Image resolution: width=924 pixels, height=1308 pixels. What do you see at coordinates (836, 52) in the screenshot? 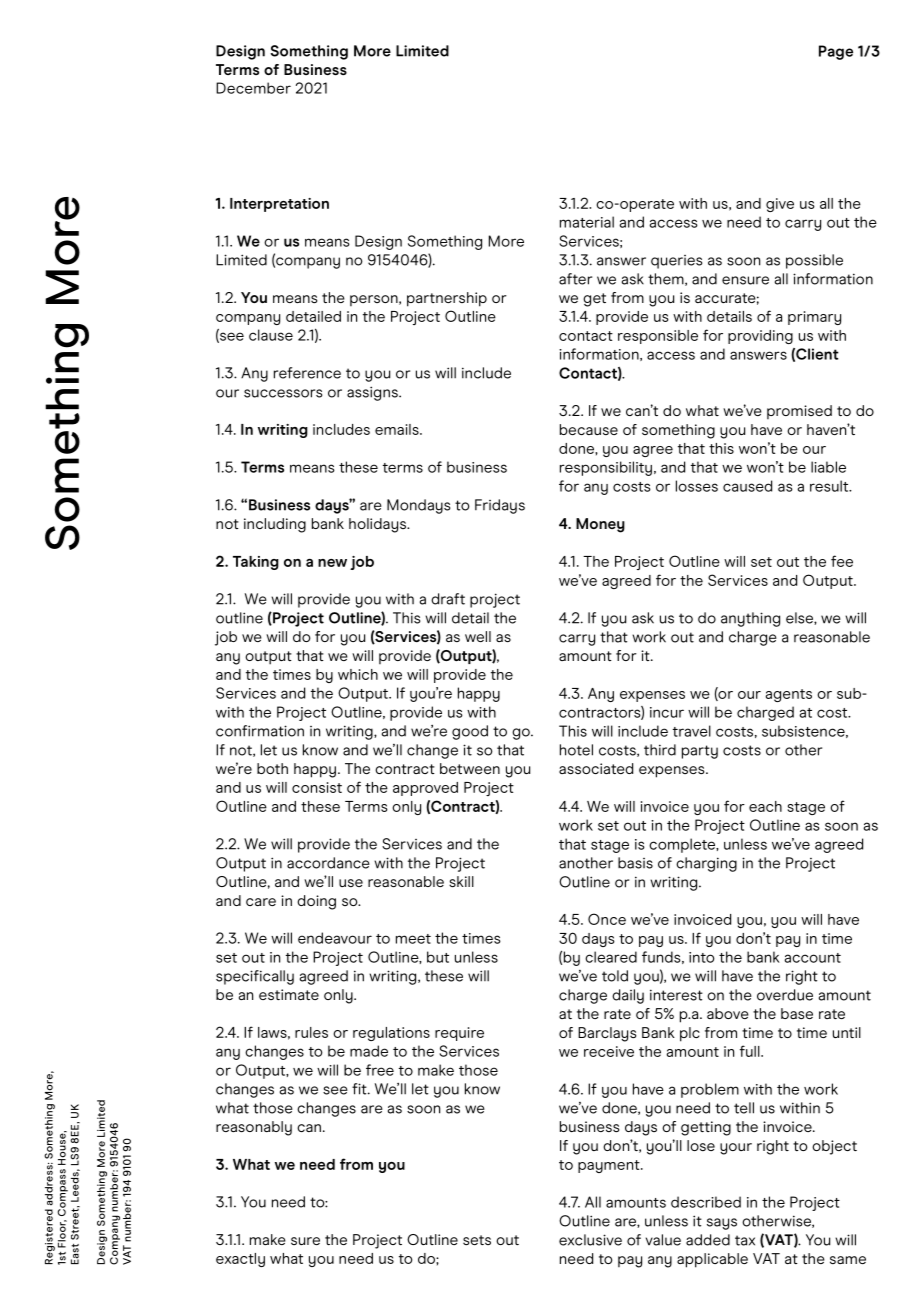
I see `Page` at bounding box center [836, 52].
